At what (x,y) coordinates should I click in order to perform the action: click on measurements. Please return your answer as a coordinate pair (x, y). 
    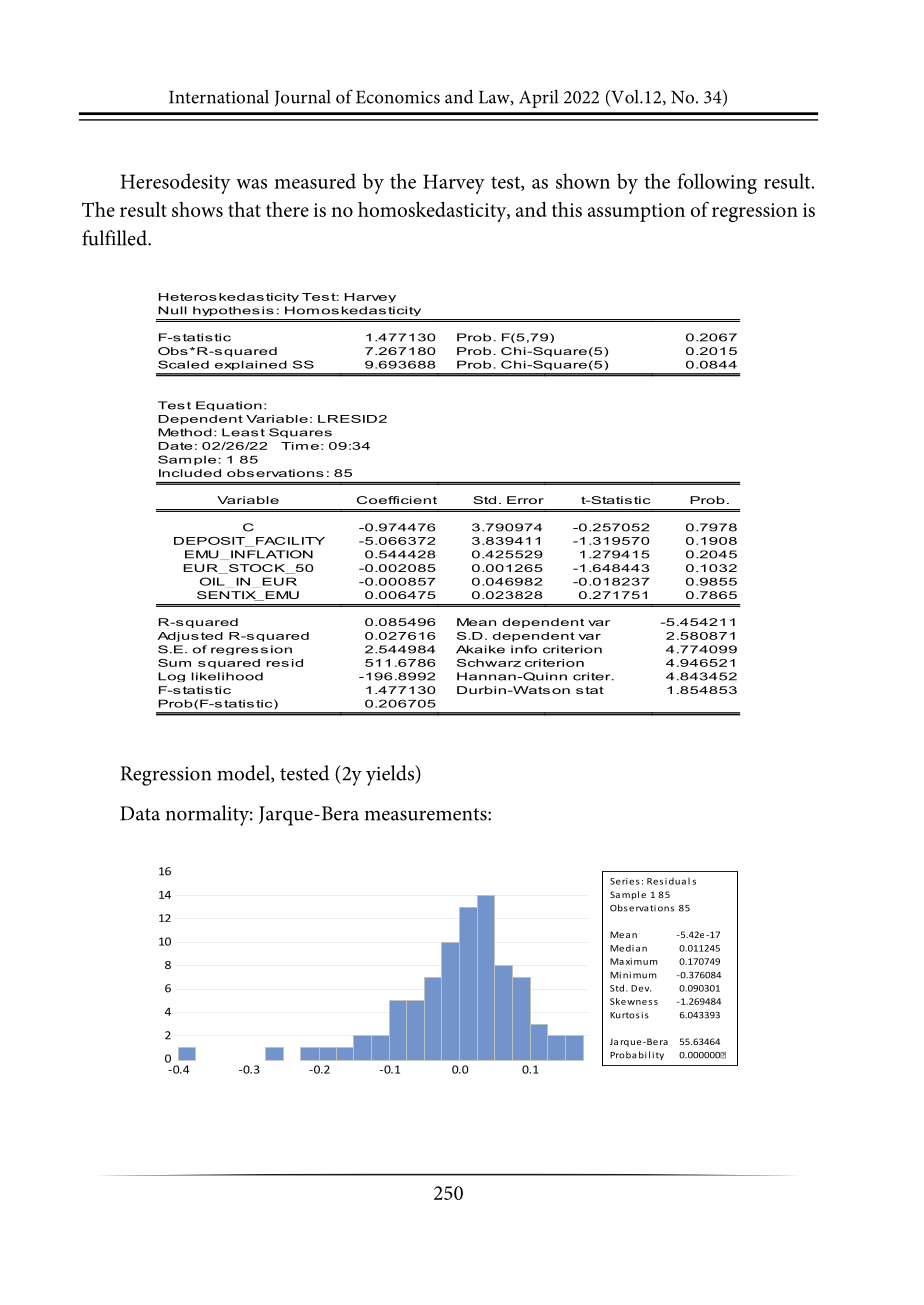
    Looking at the image, I should click on (427, 814).
